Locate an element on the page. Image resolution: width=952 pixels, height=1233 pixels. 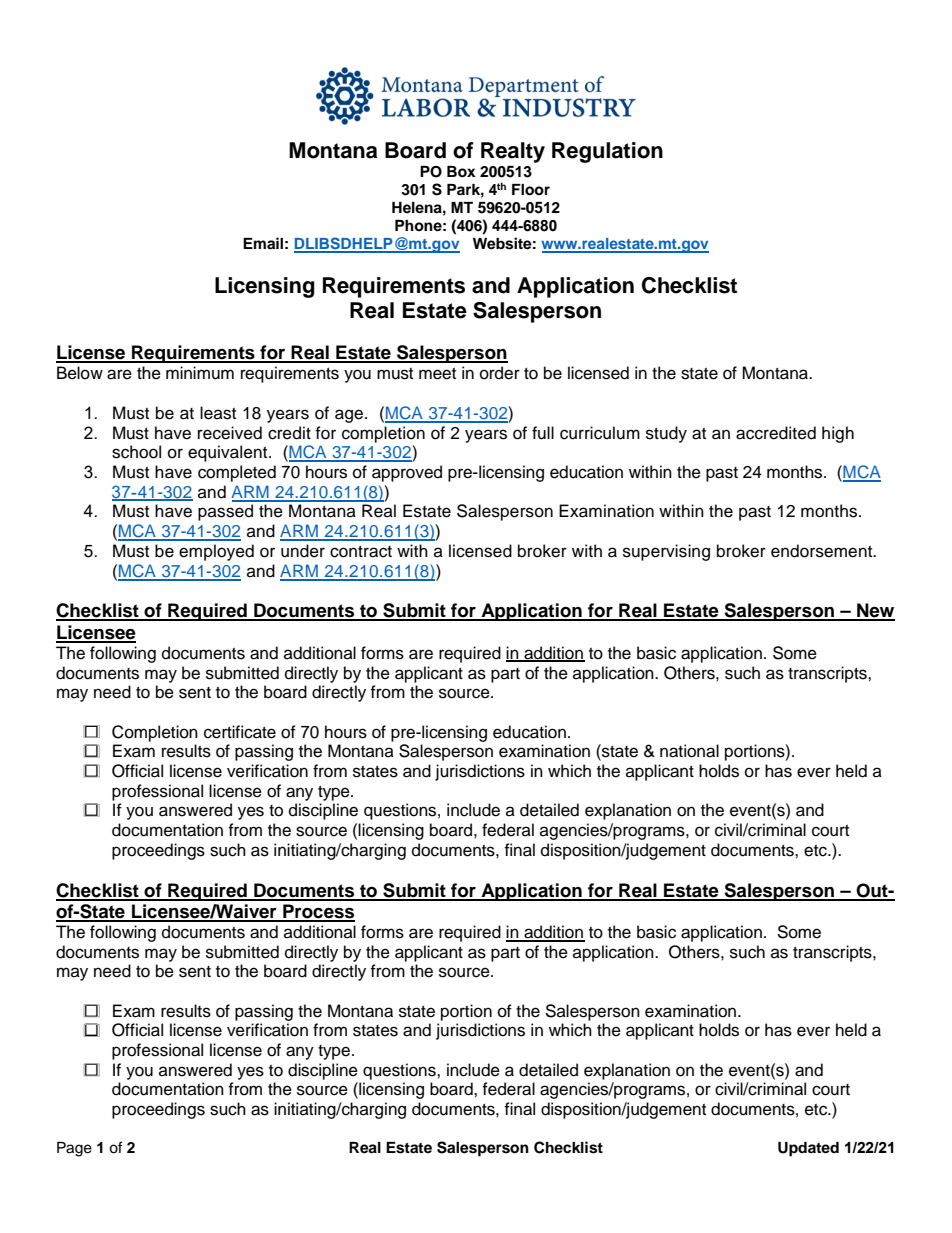
New is located at coordinates (875, 611).
